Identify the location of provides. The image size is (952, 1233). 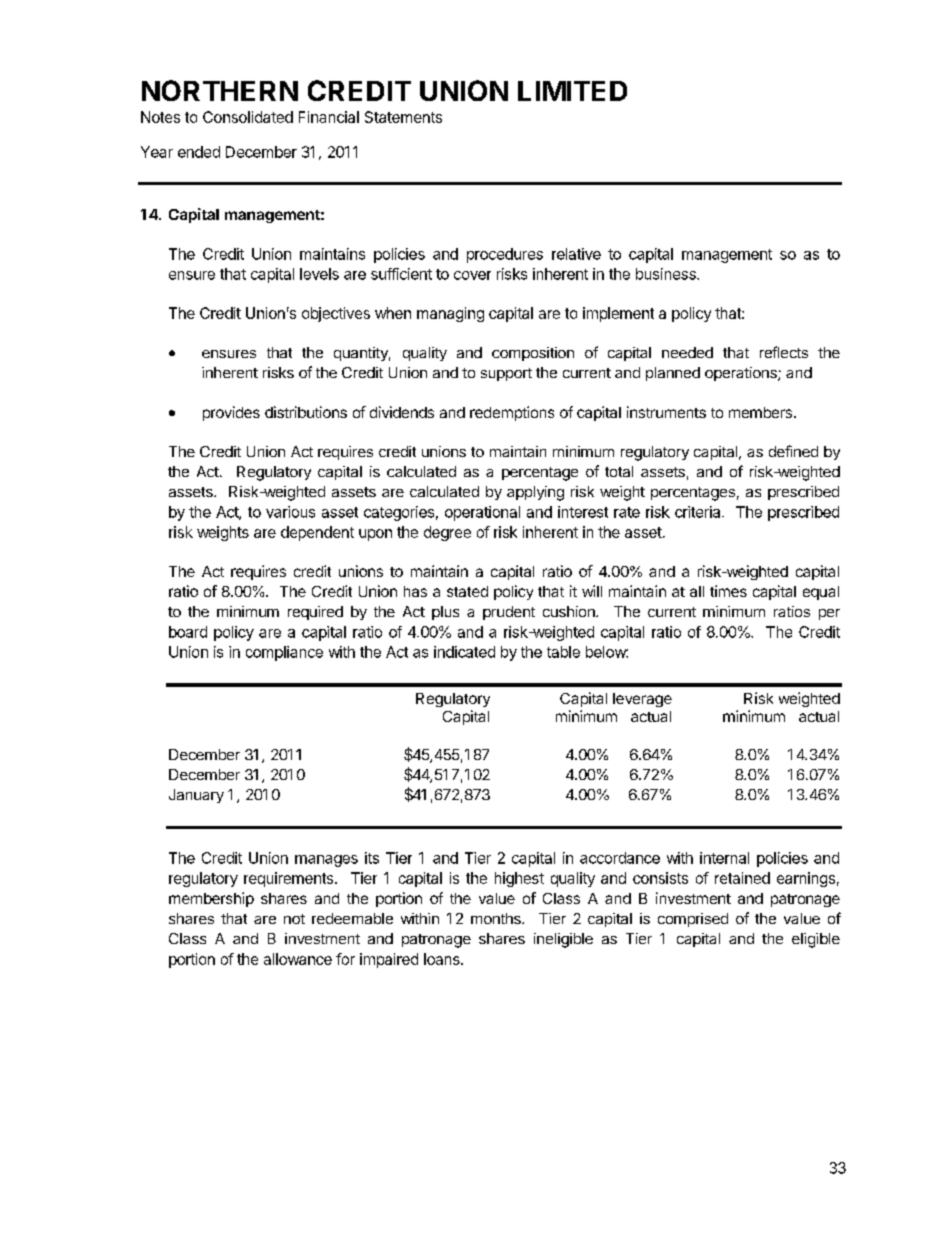
(231, 413).
